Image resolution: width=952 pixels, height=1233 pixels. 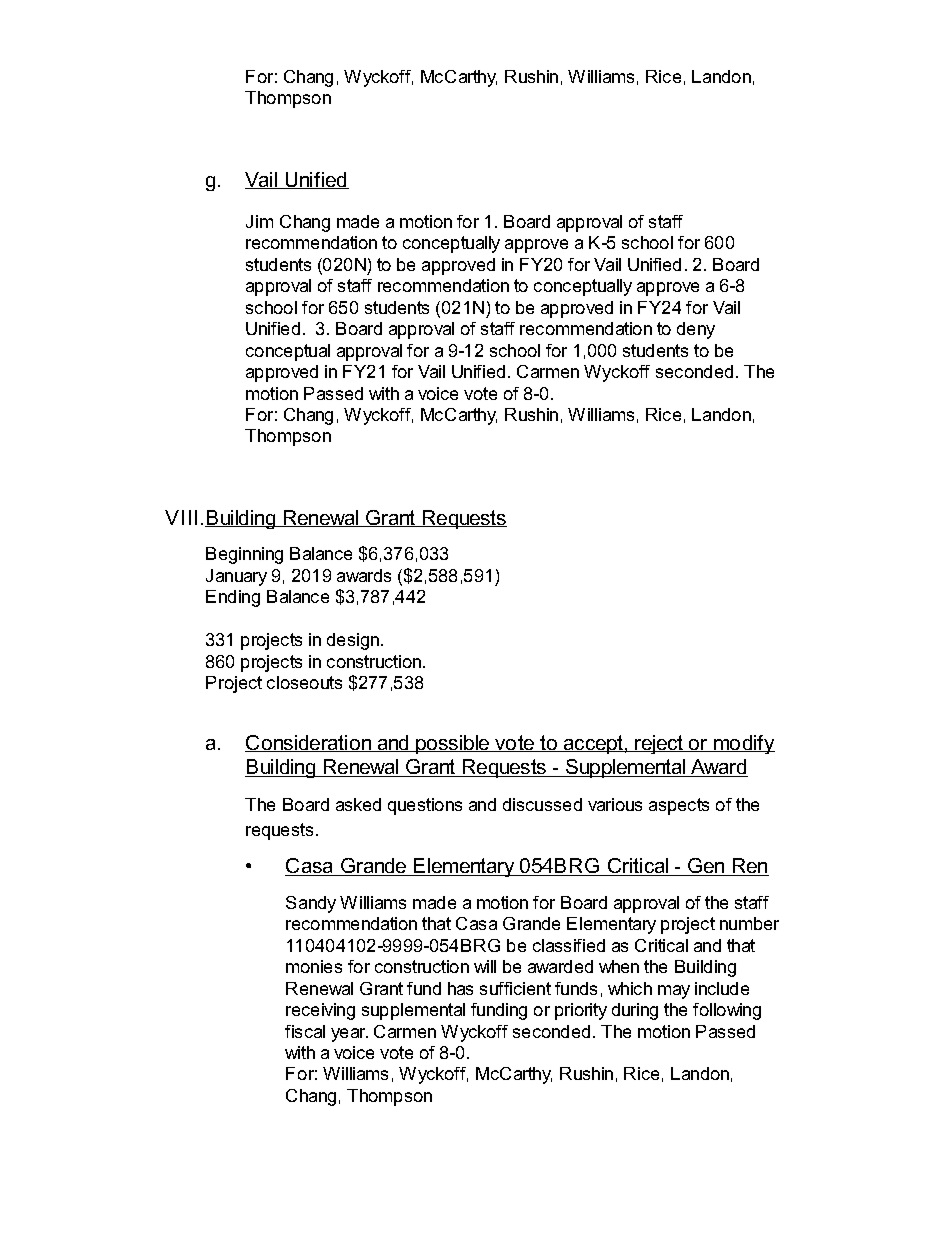 I want to click on deny, so click(x=696, y=330).
